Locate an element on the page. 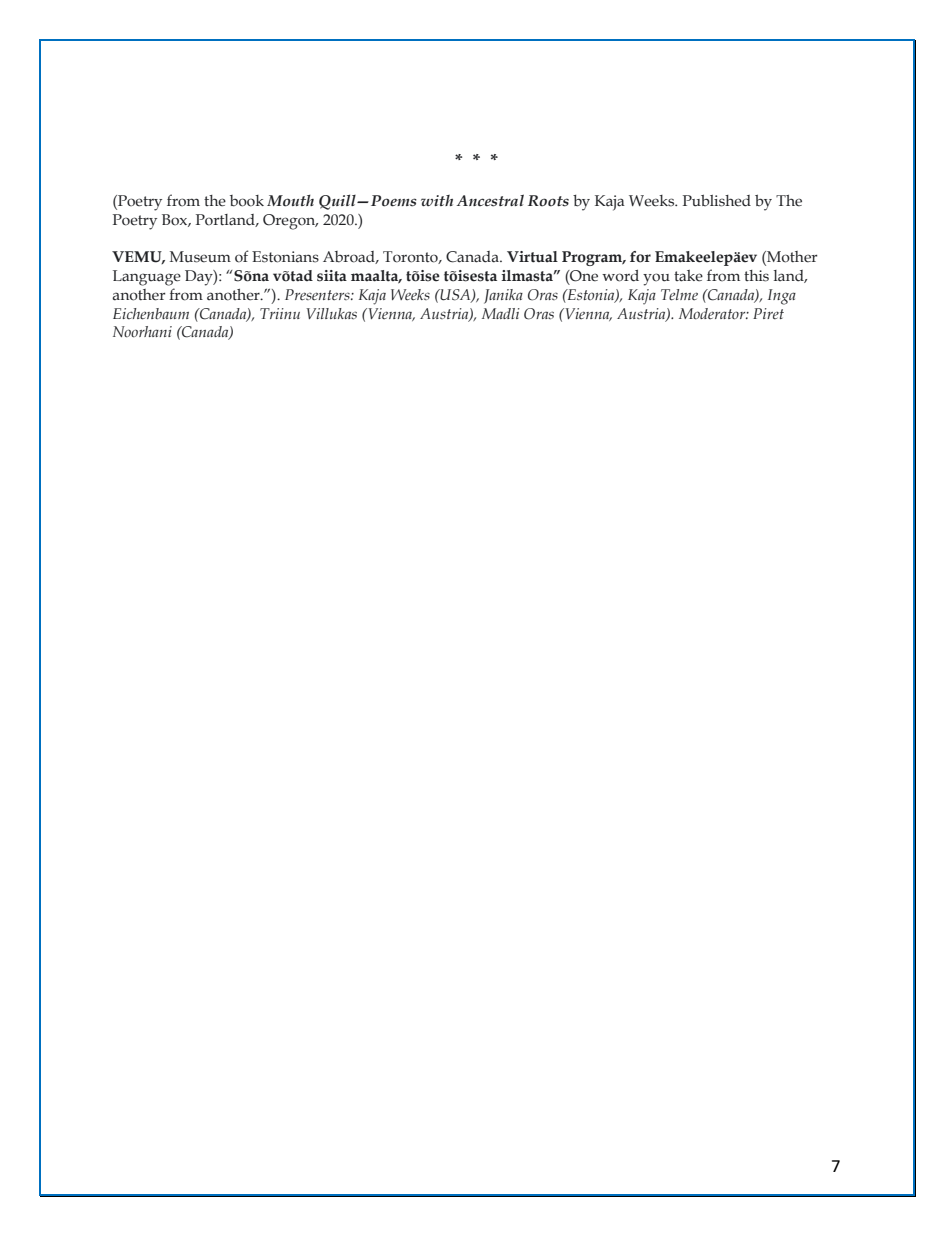 This page has width=952, height=1233. Virtual is located at coordinates (532, 257).
